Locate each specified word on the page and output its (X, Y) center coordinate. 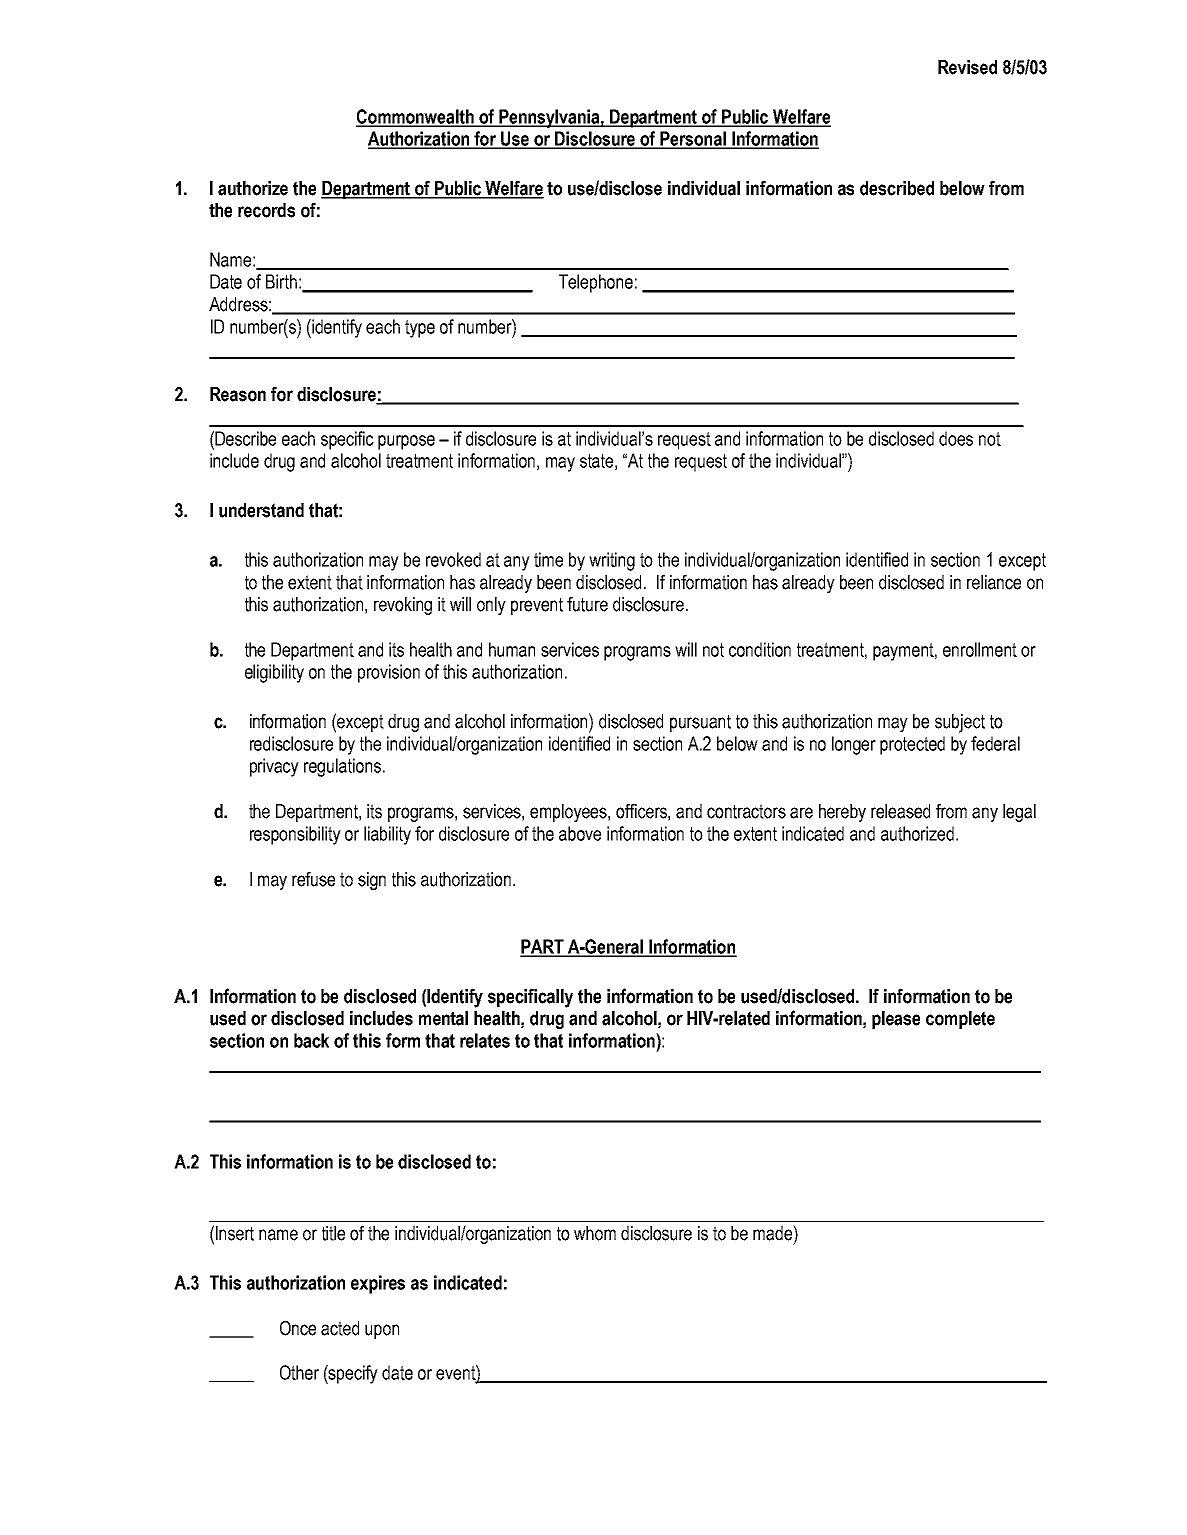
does (956, 438)
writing (612, 561)
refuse (313, 879)
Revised (967, 67)
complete (960, 1020)
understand (261, 510)
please (896, 1020)
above (580, 833)
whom (595, 1233)
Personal (693, 139)
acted (340, 1328)
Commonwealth (416, 117)
